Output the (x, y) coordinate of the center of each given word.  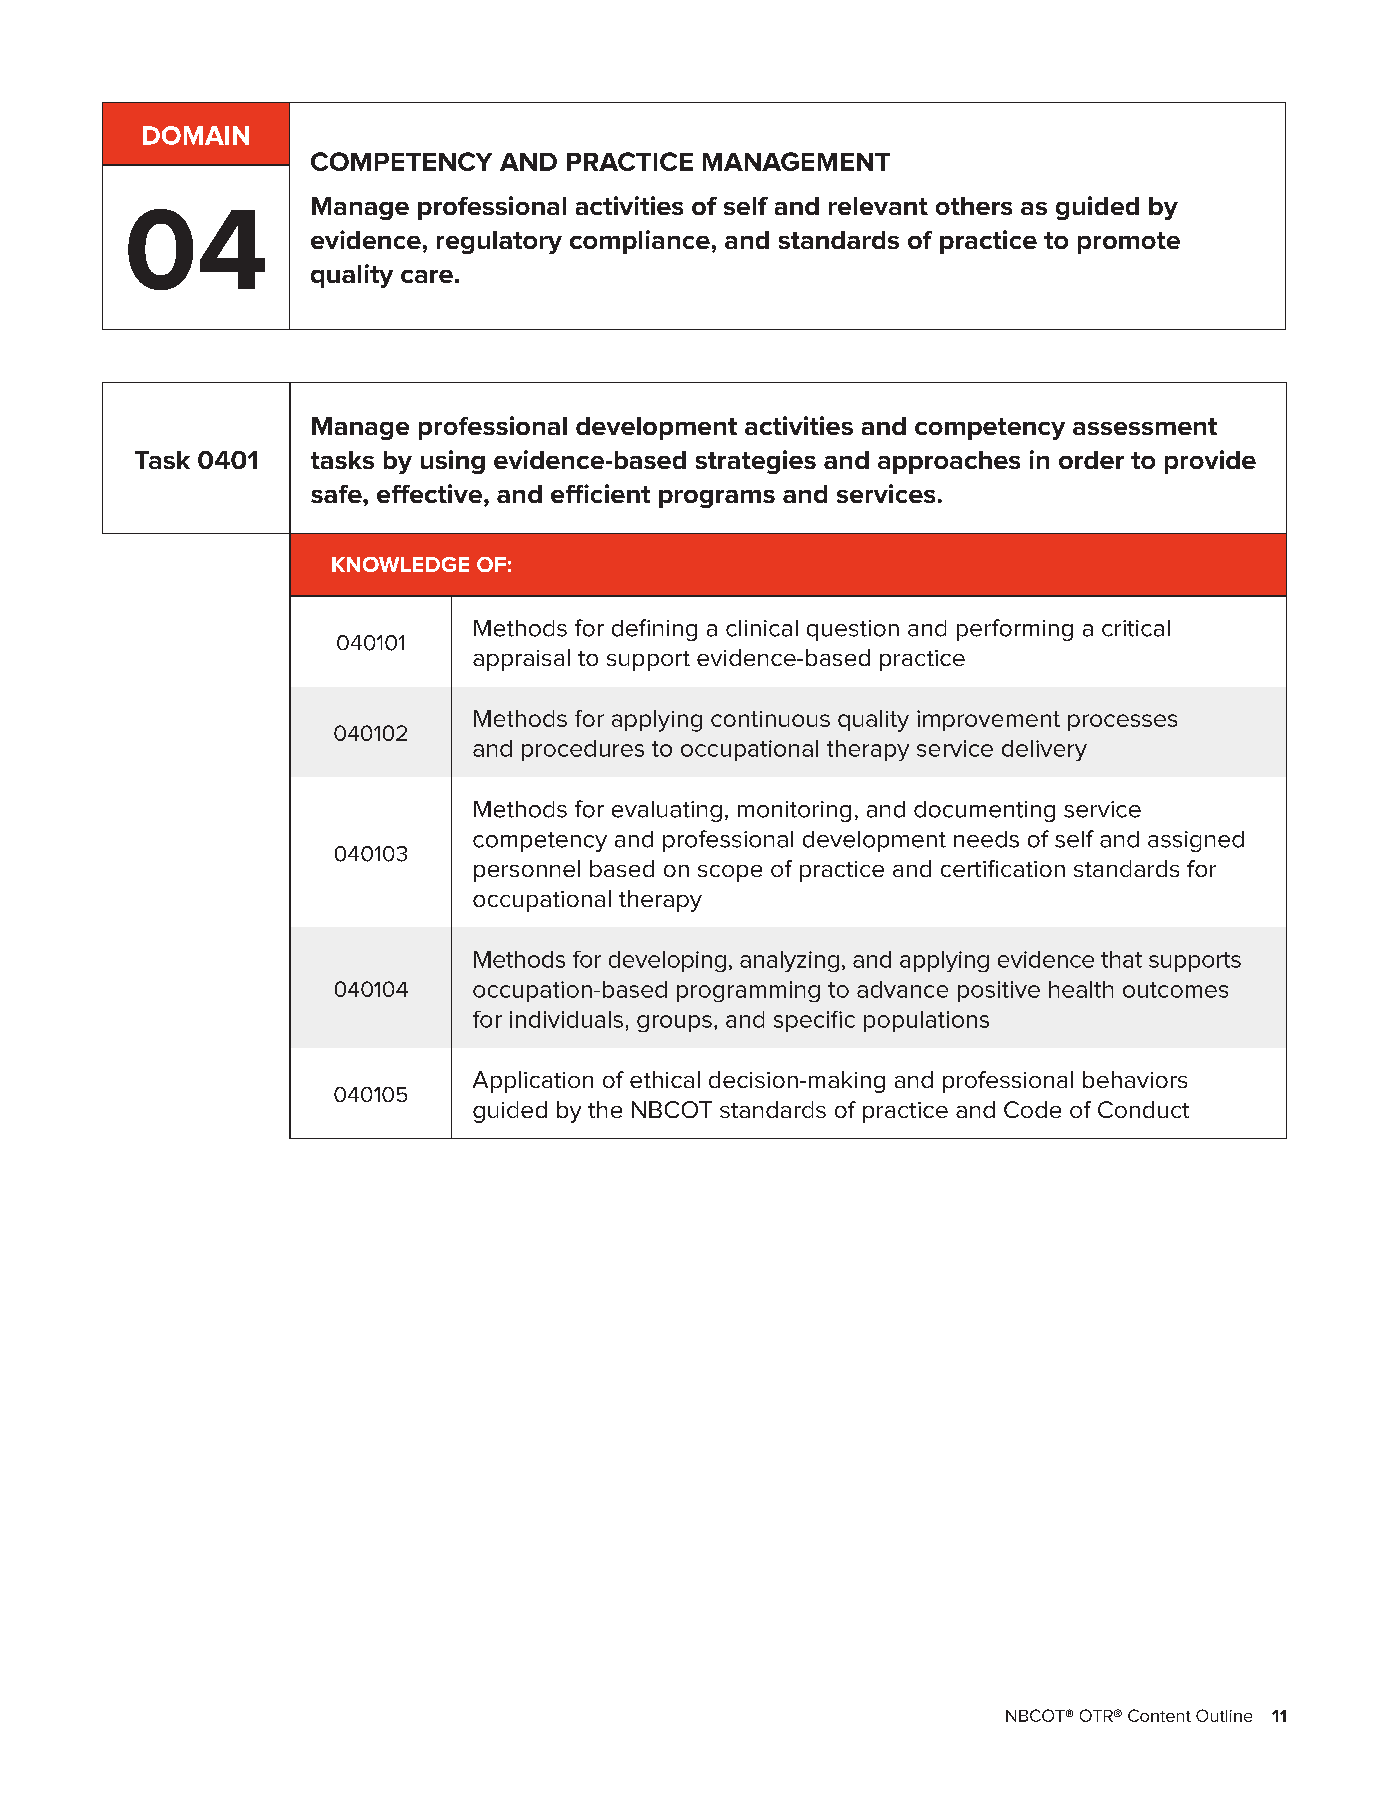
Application (533, 1082)
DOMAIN (196, 135)
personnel (527, 871)
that (1121, 959)
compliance (640, 242)
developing (667, 961)
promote (1129, 243)
